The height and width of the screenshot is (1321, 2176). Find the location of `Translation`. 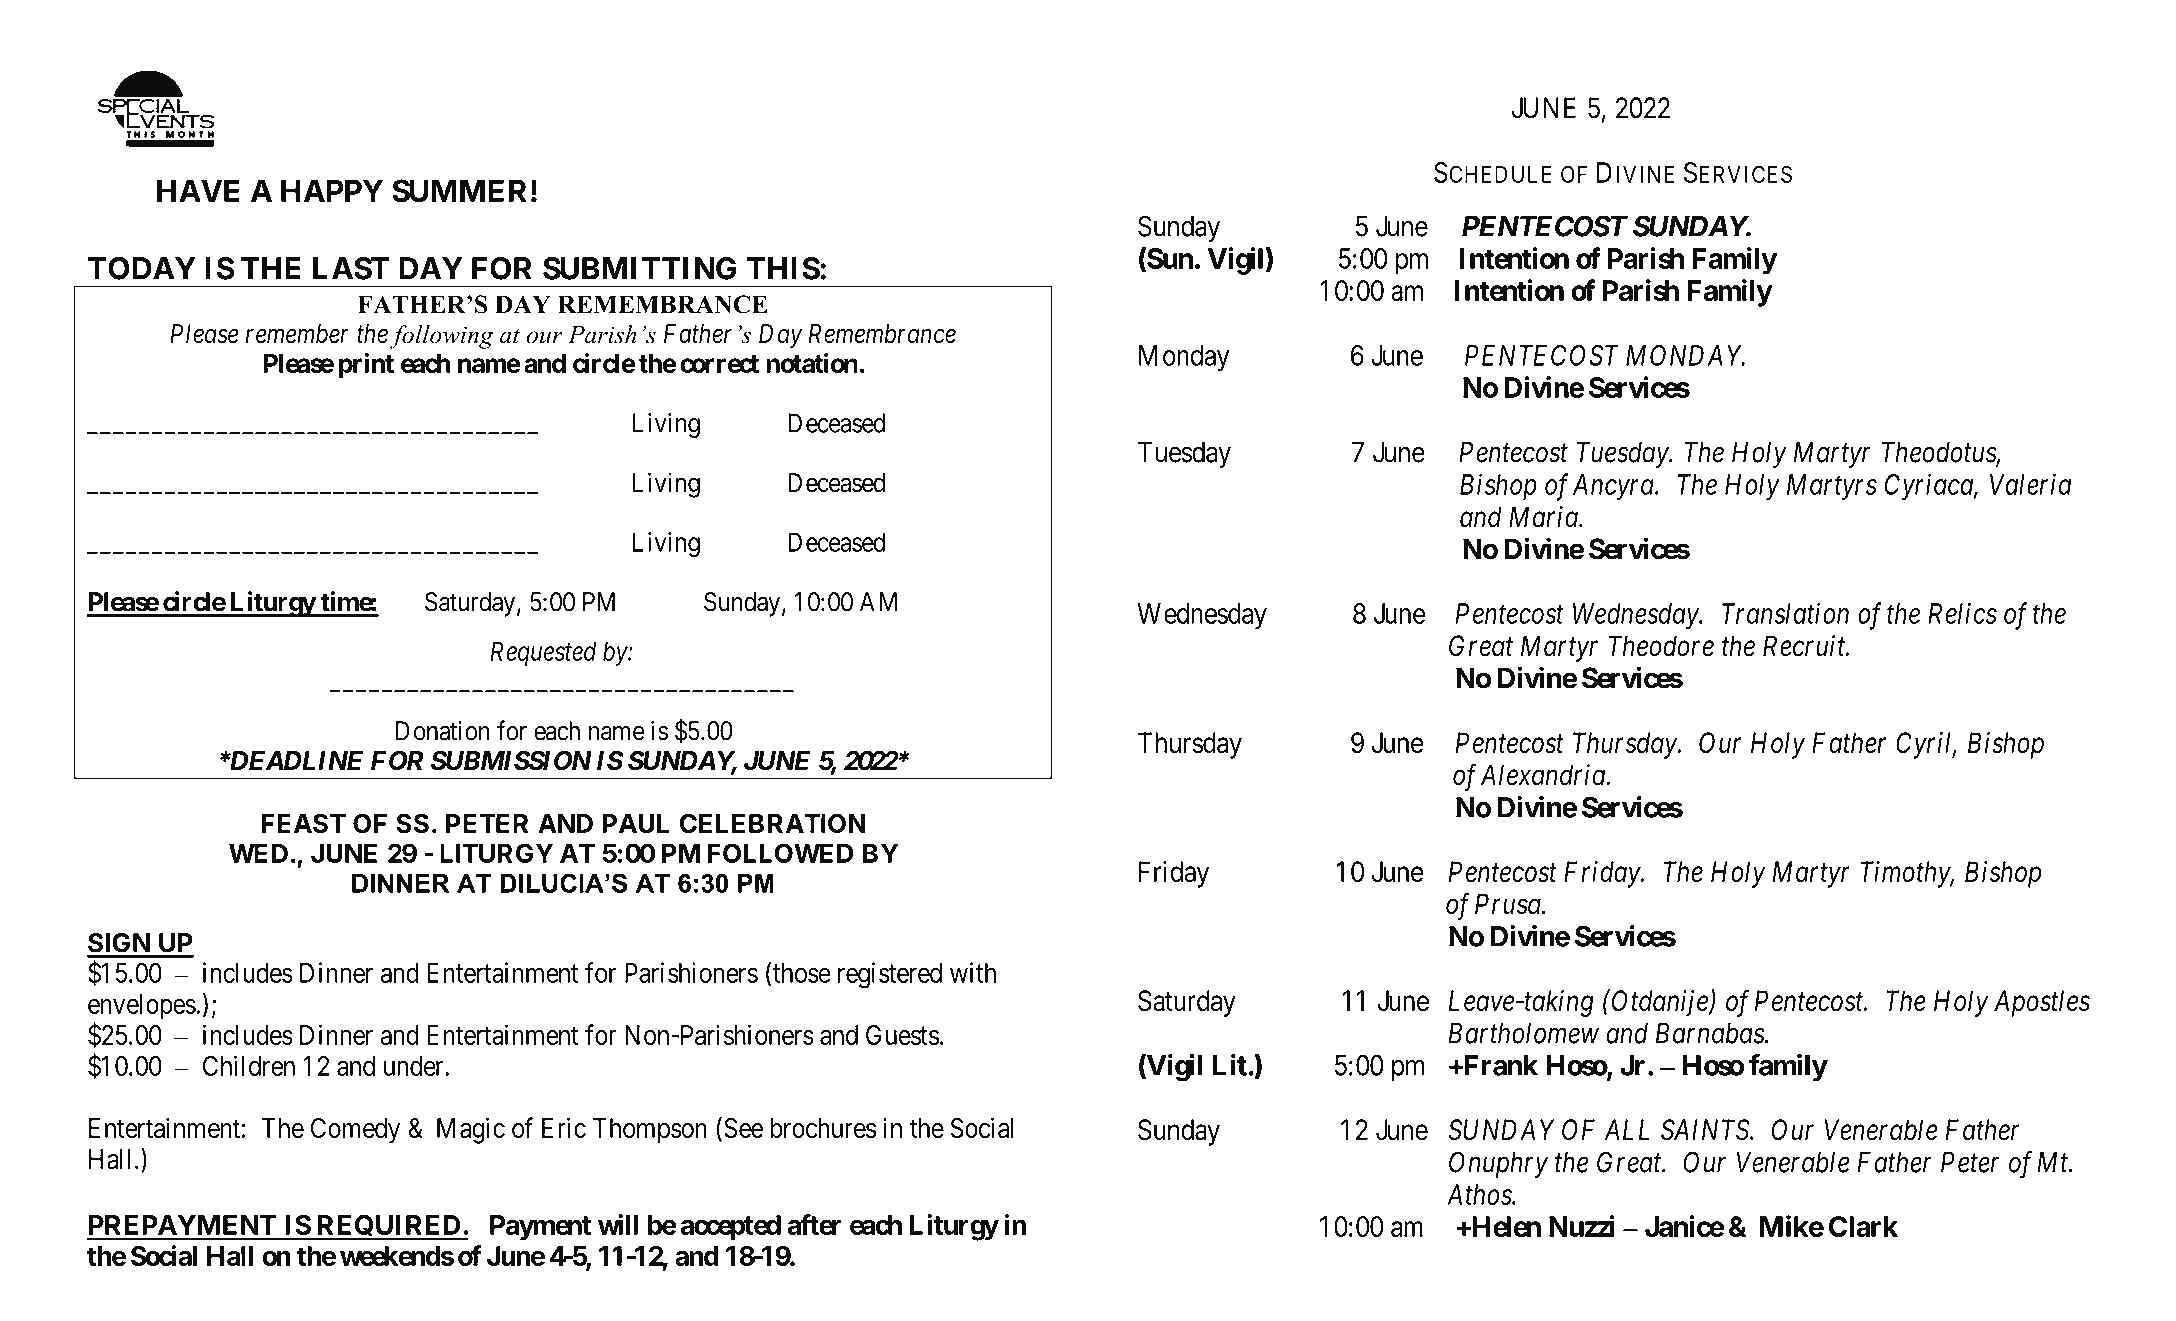

Translation is located at coordinates (1785, 613).
